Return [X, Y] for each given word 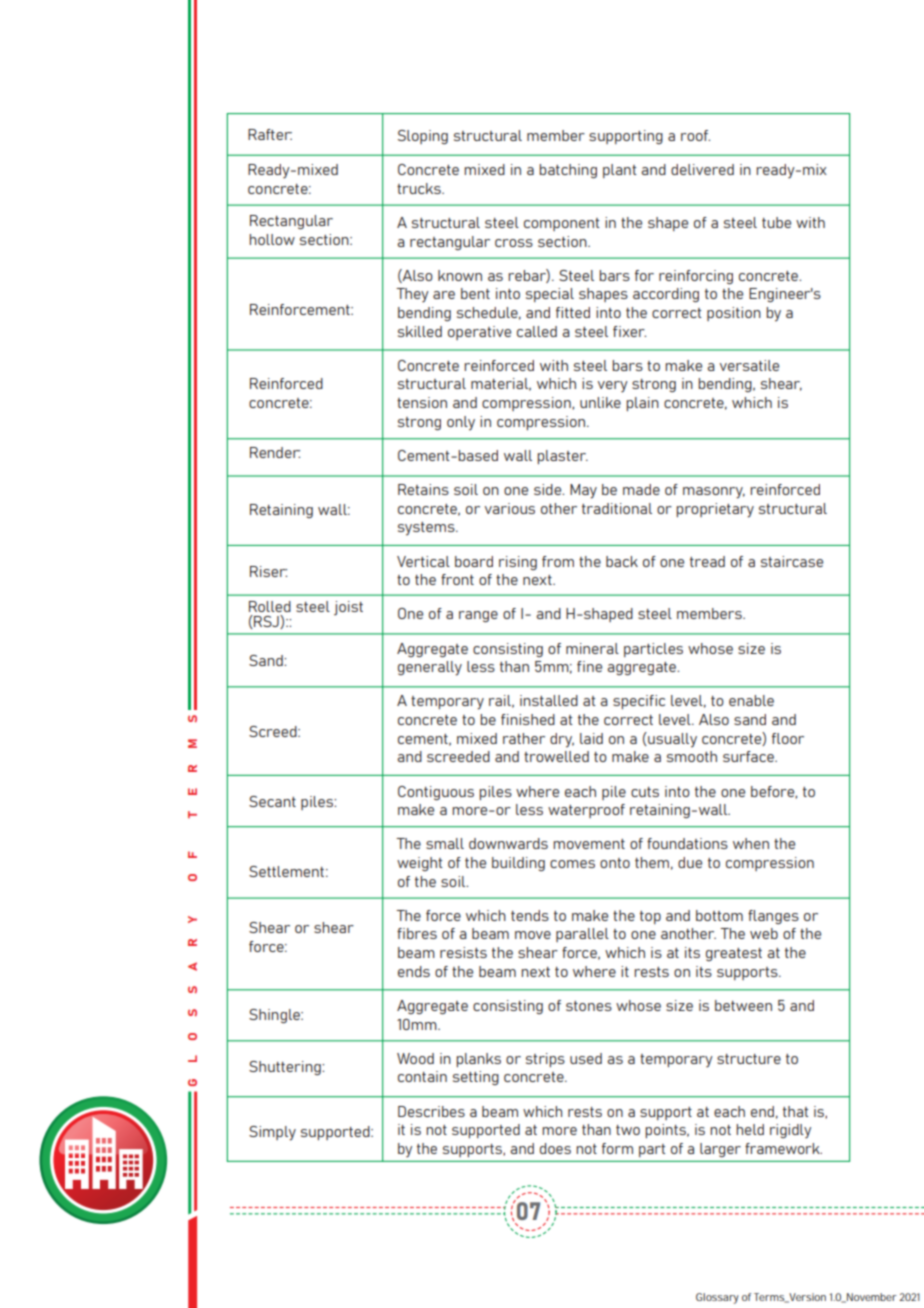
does [555, 1148]
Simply [272, 1133]
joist [348, 608]
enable [751, 700]
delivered [702, 169]
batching [568, 171]
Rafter [270, 134]
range [478, 616]
